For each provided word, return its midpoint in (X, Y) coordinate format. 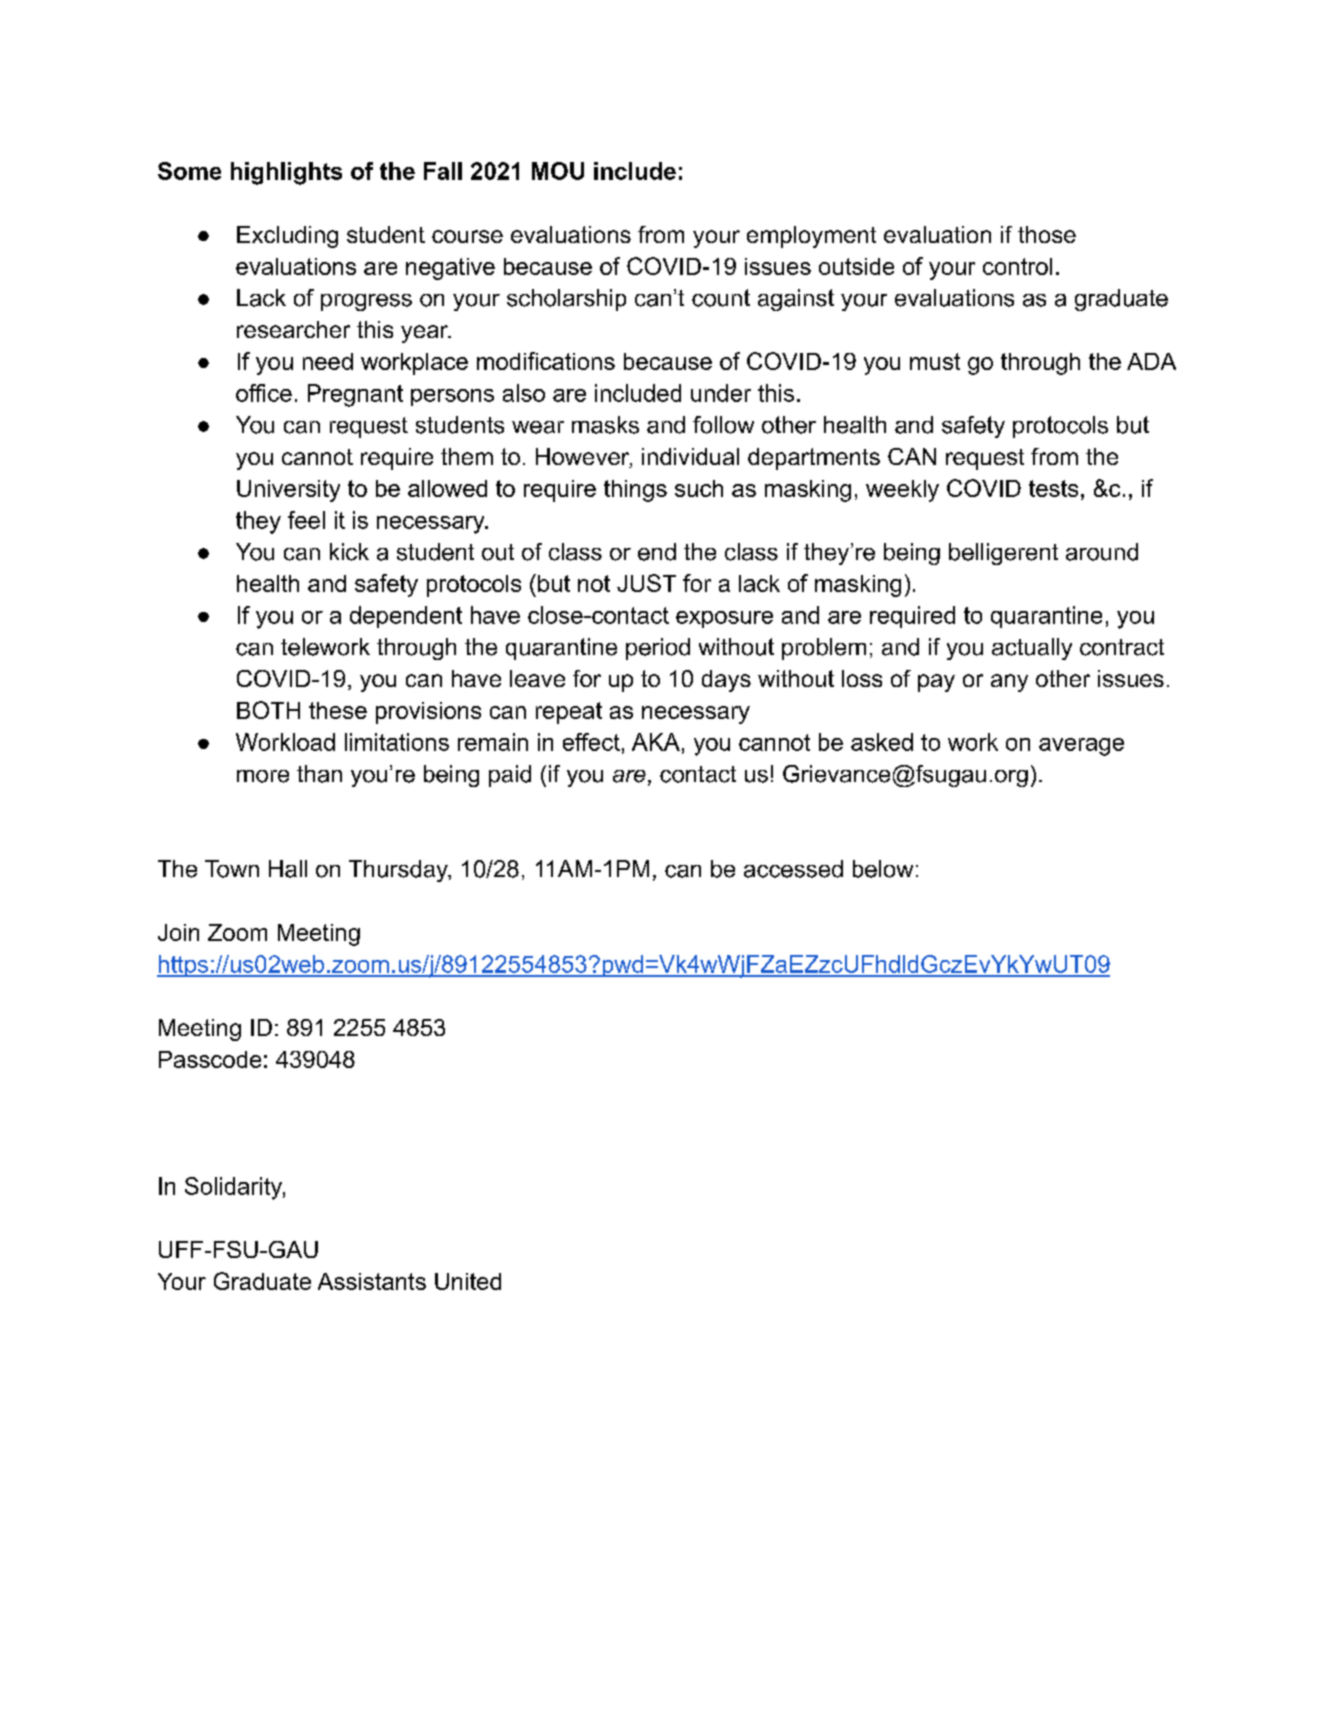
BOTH (268, 710)
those (1047, 234)
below (883, 869)
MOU (558, 171)
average (1081, 747)
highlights (286, 173)
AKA (656, 742)
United (468, 1281)
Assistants (372, 1281)
